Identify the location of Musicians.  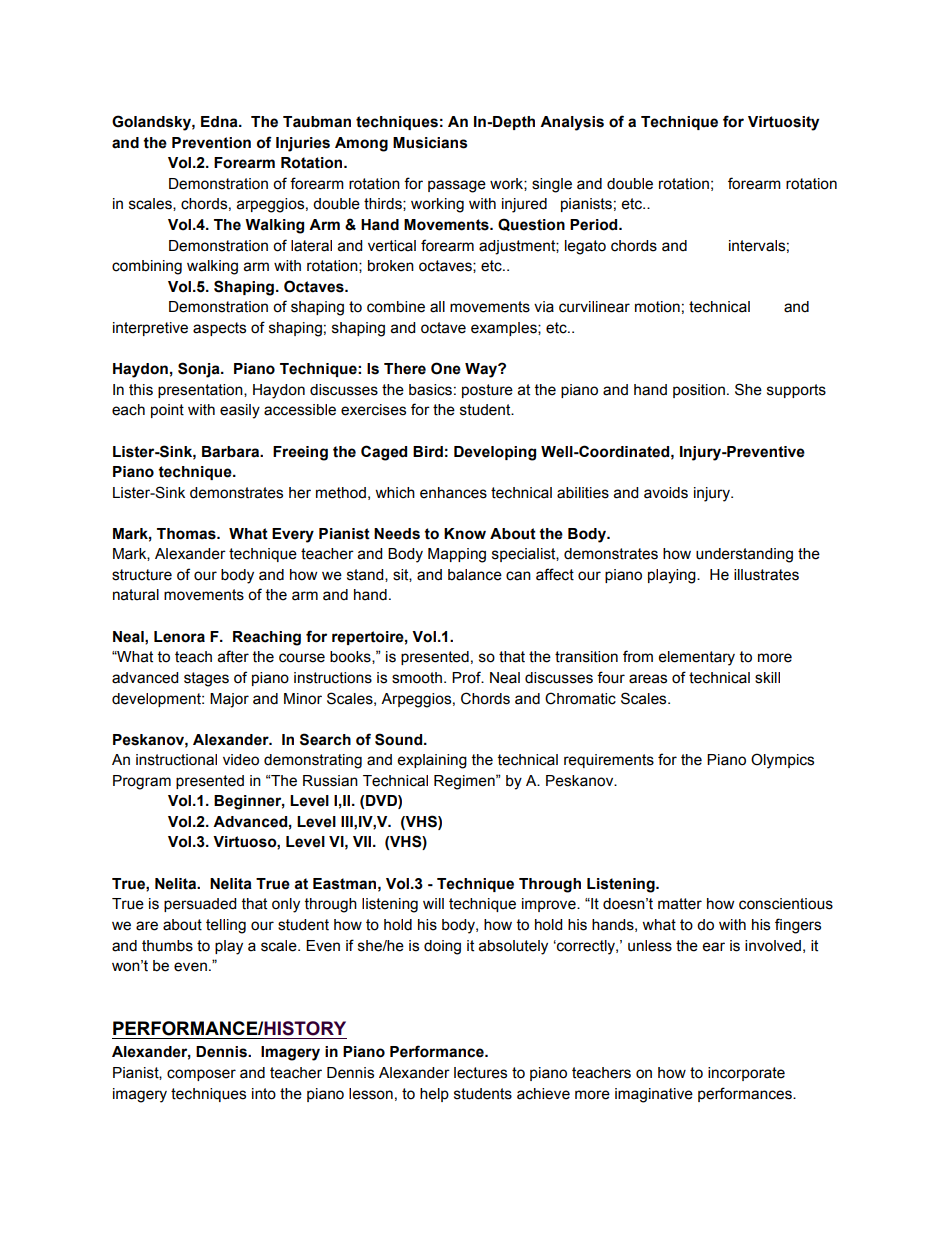
(430, 143).
